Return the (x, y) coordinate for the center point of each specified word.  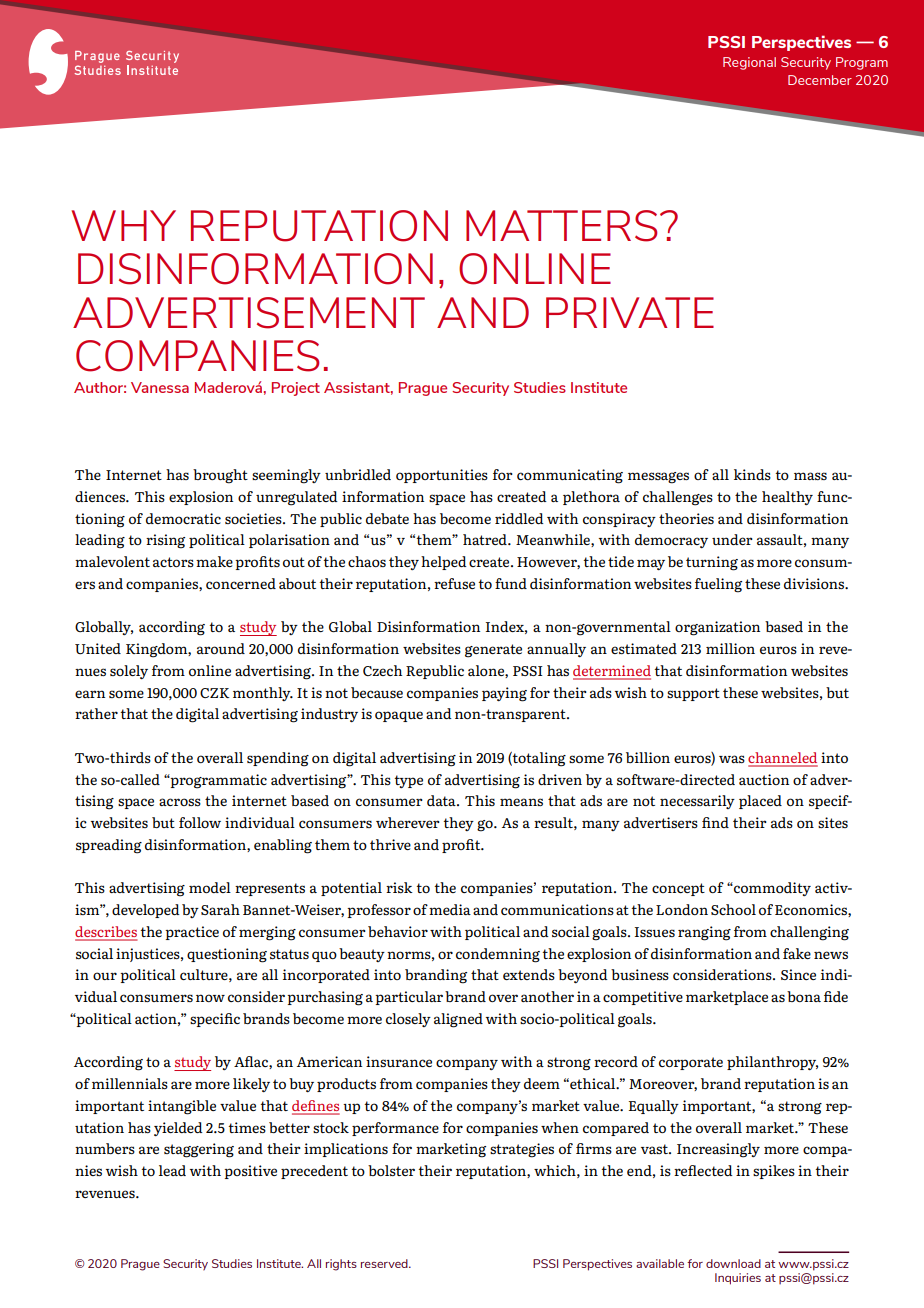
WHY (123, 225)
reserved (385, 1263)
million (730, 648)
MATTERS (561, 226)
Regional (749, 63)
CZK (215, 693)
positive (250, 1172)
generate (493, 651)
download (733, 1263)
